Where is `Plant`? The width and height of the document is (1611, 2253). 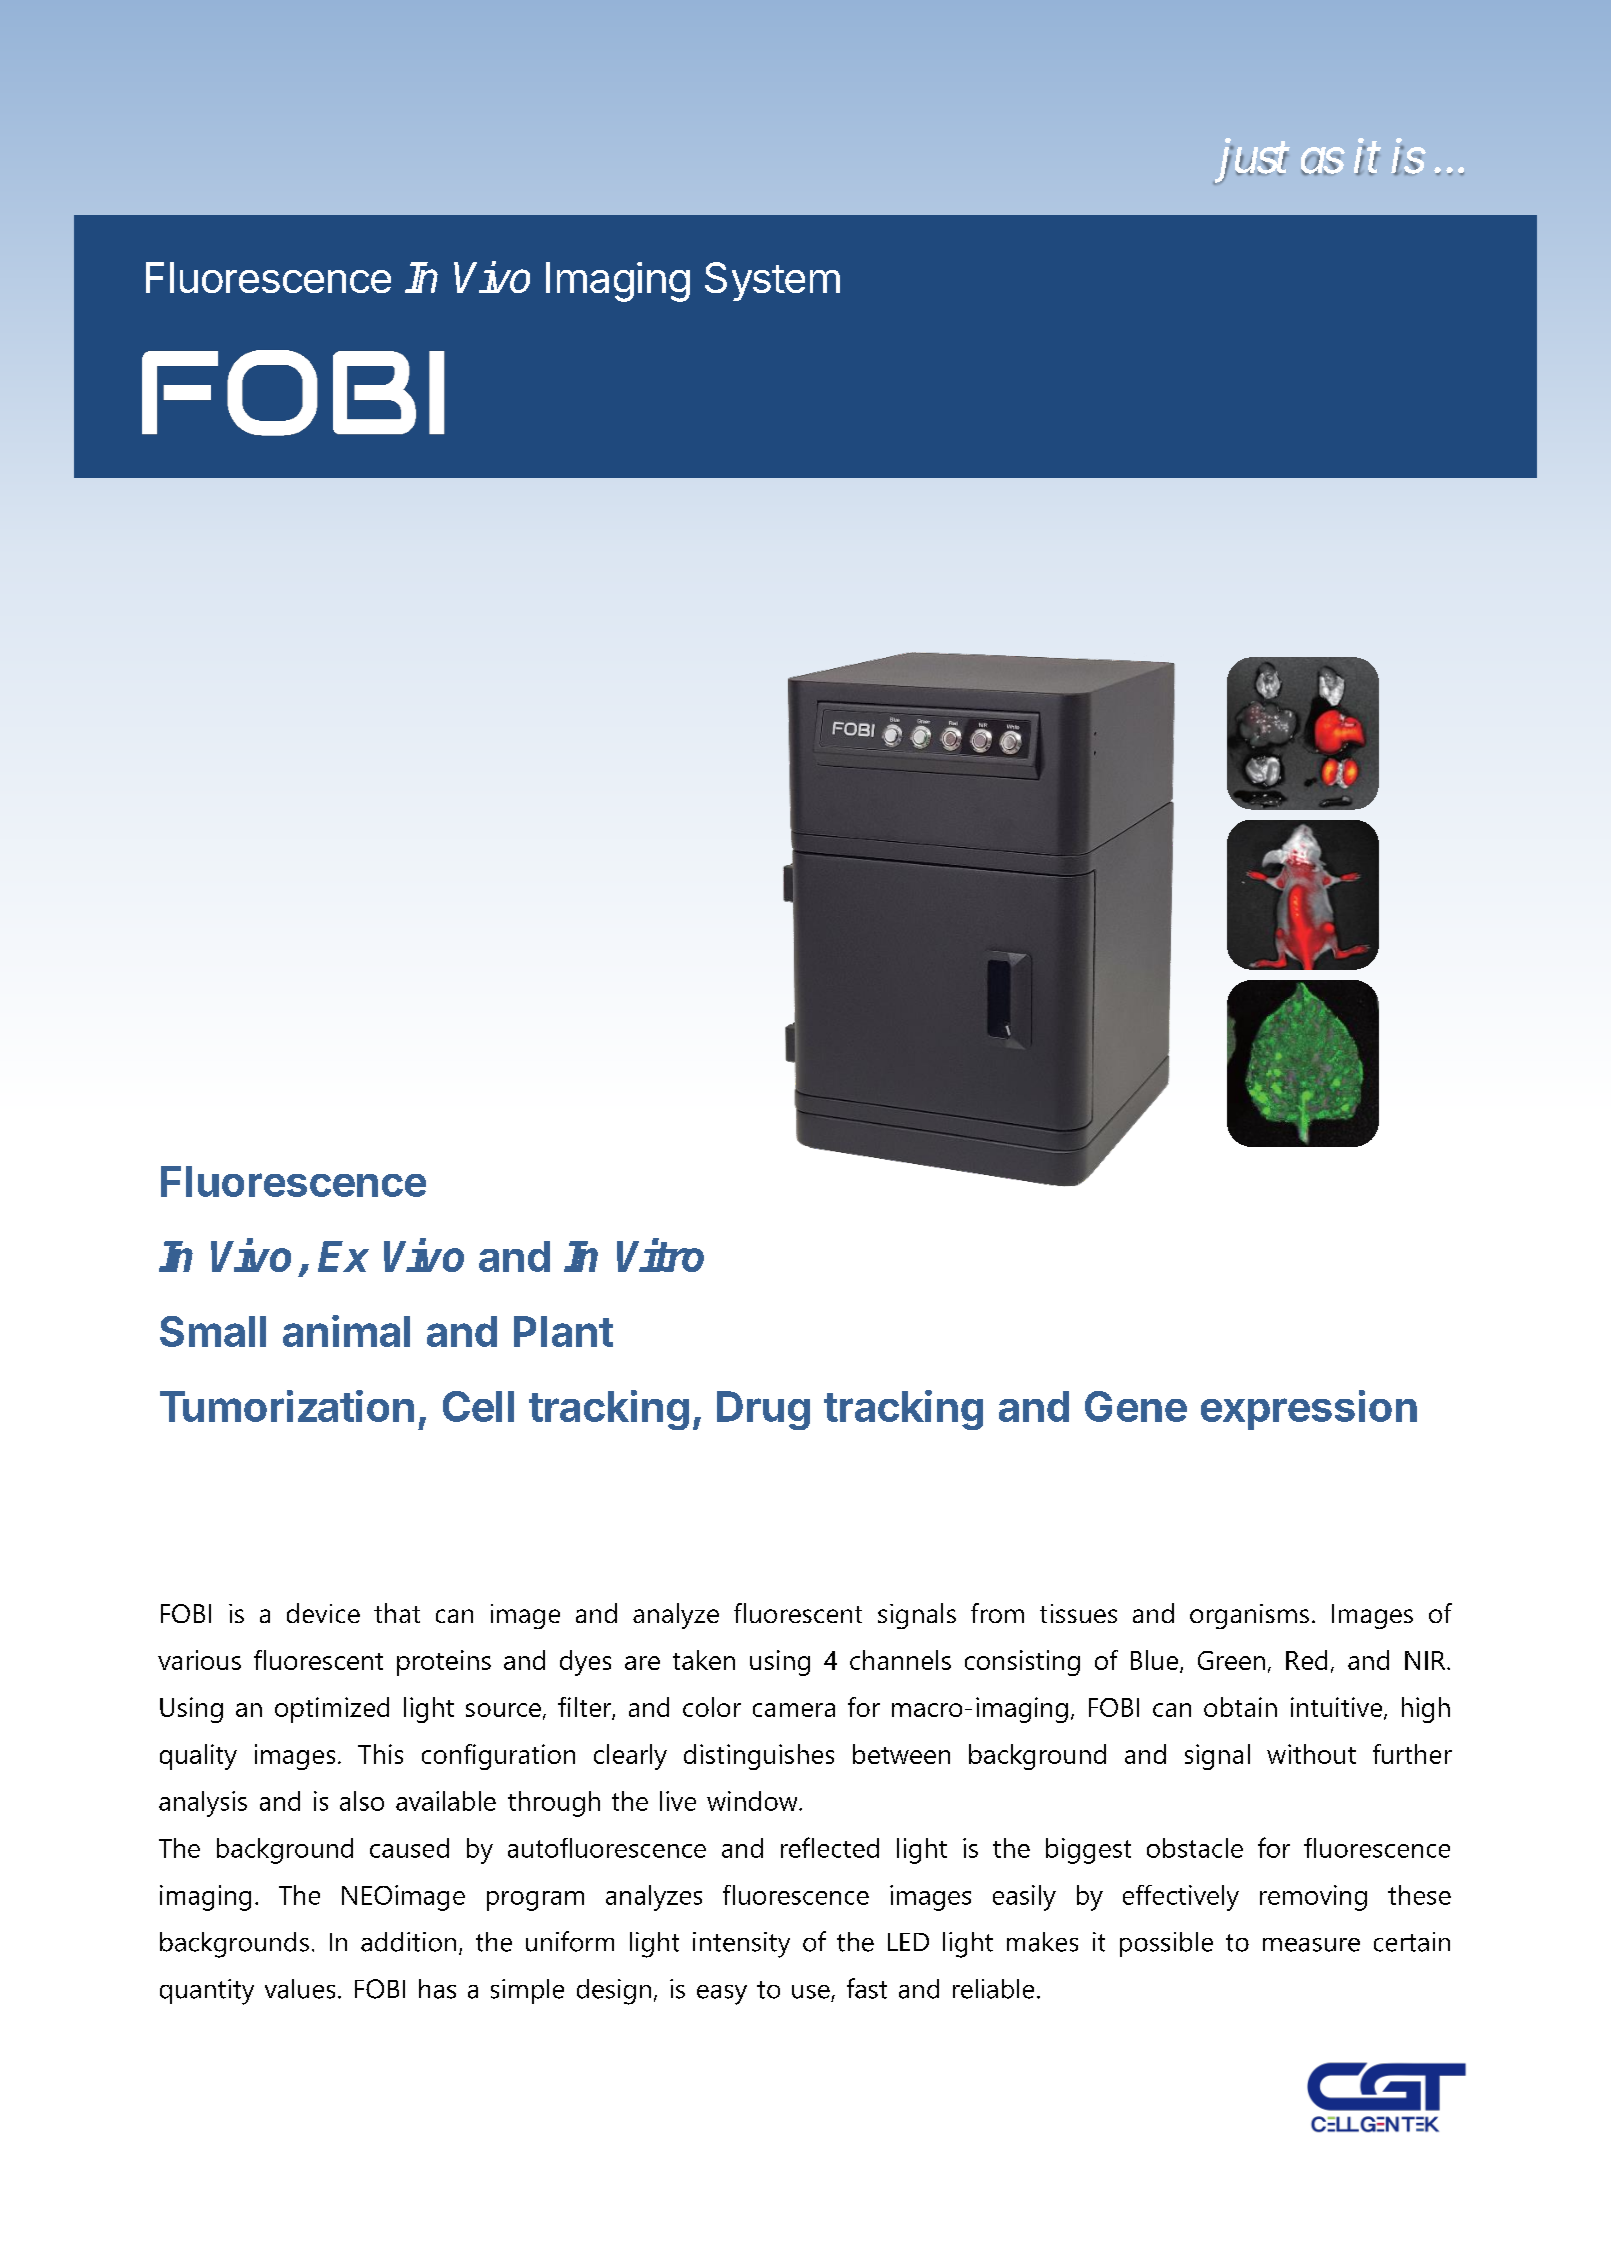
Plant is located at coordinates (563, 1331).
